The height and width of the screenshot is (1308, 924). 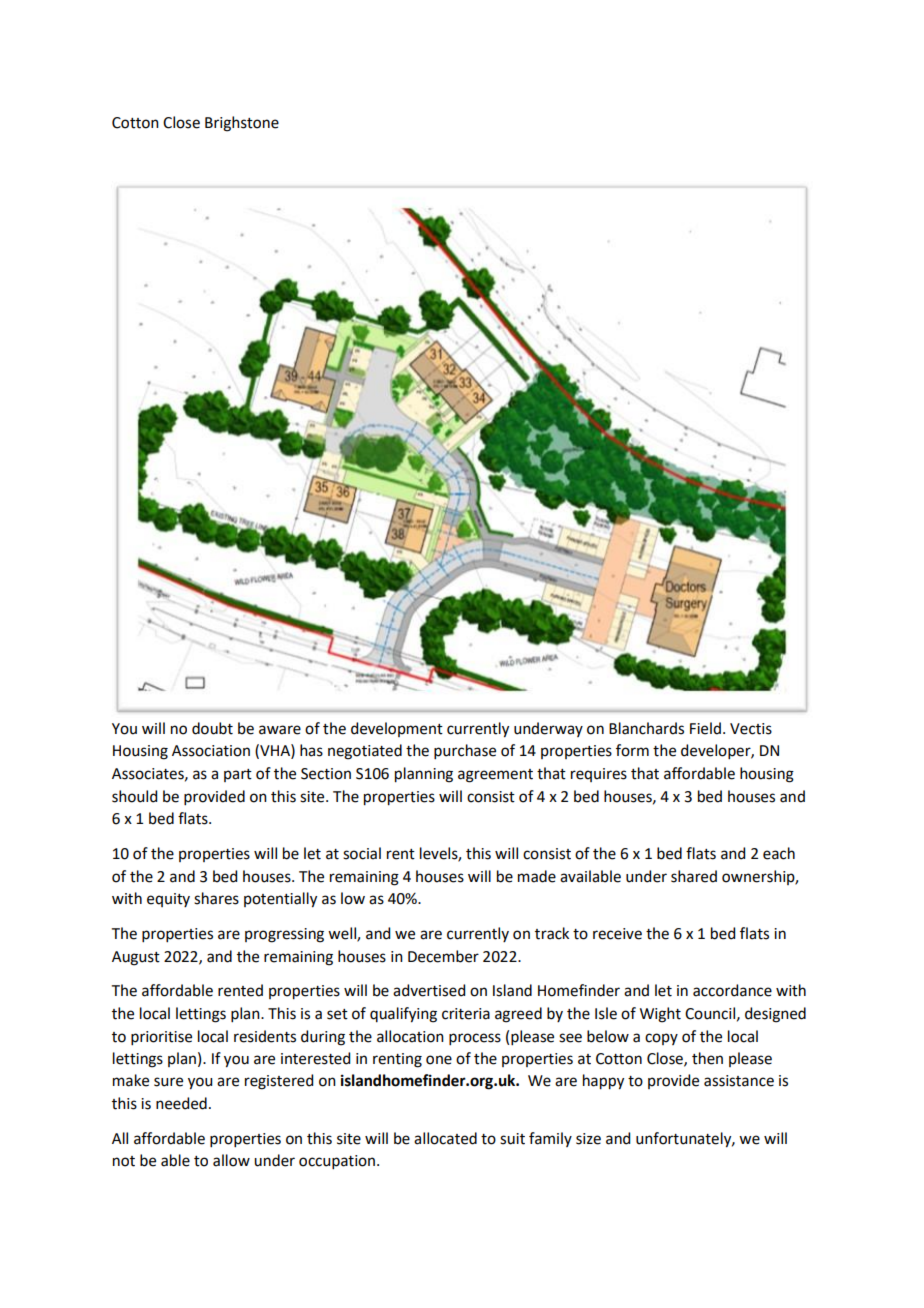 I want to click on criteria, so click(x=466, y=1014).
